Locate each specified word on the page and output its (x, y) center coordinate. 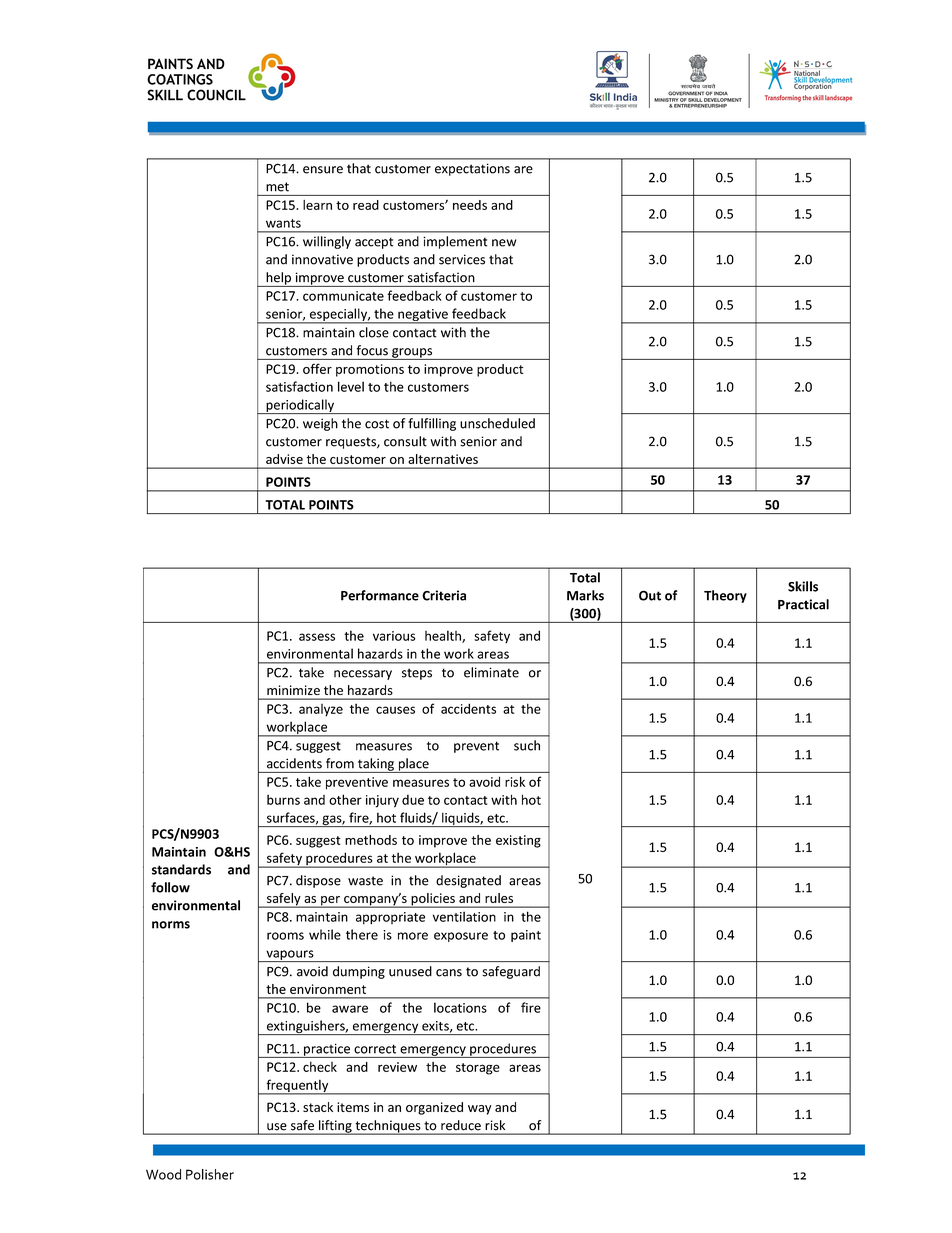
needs (470, 205)
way (480, 1110)
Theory (725, 596)
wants (283, 223)
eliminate (491, 672)
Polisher (210, 1174)
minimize (293, 690)
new (504, 243)
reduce (461, 1125)
